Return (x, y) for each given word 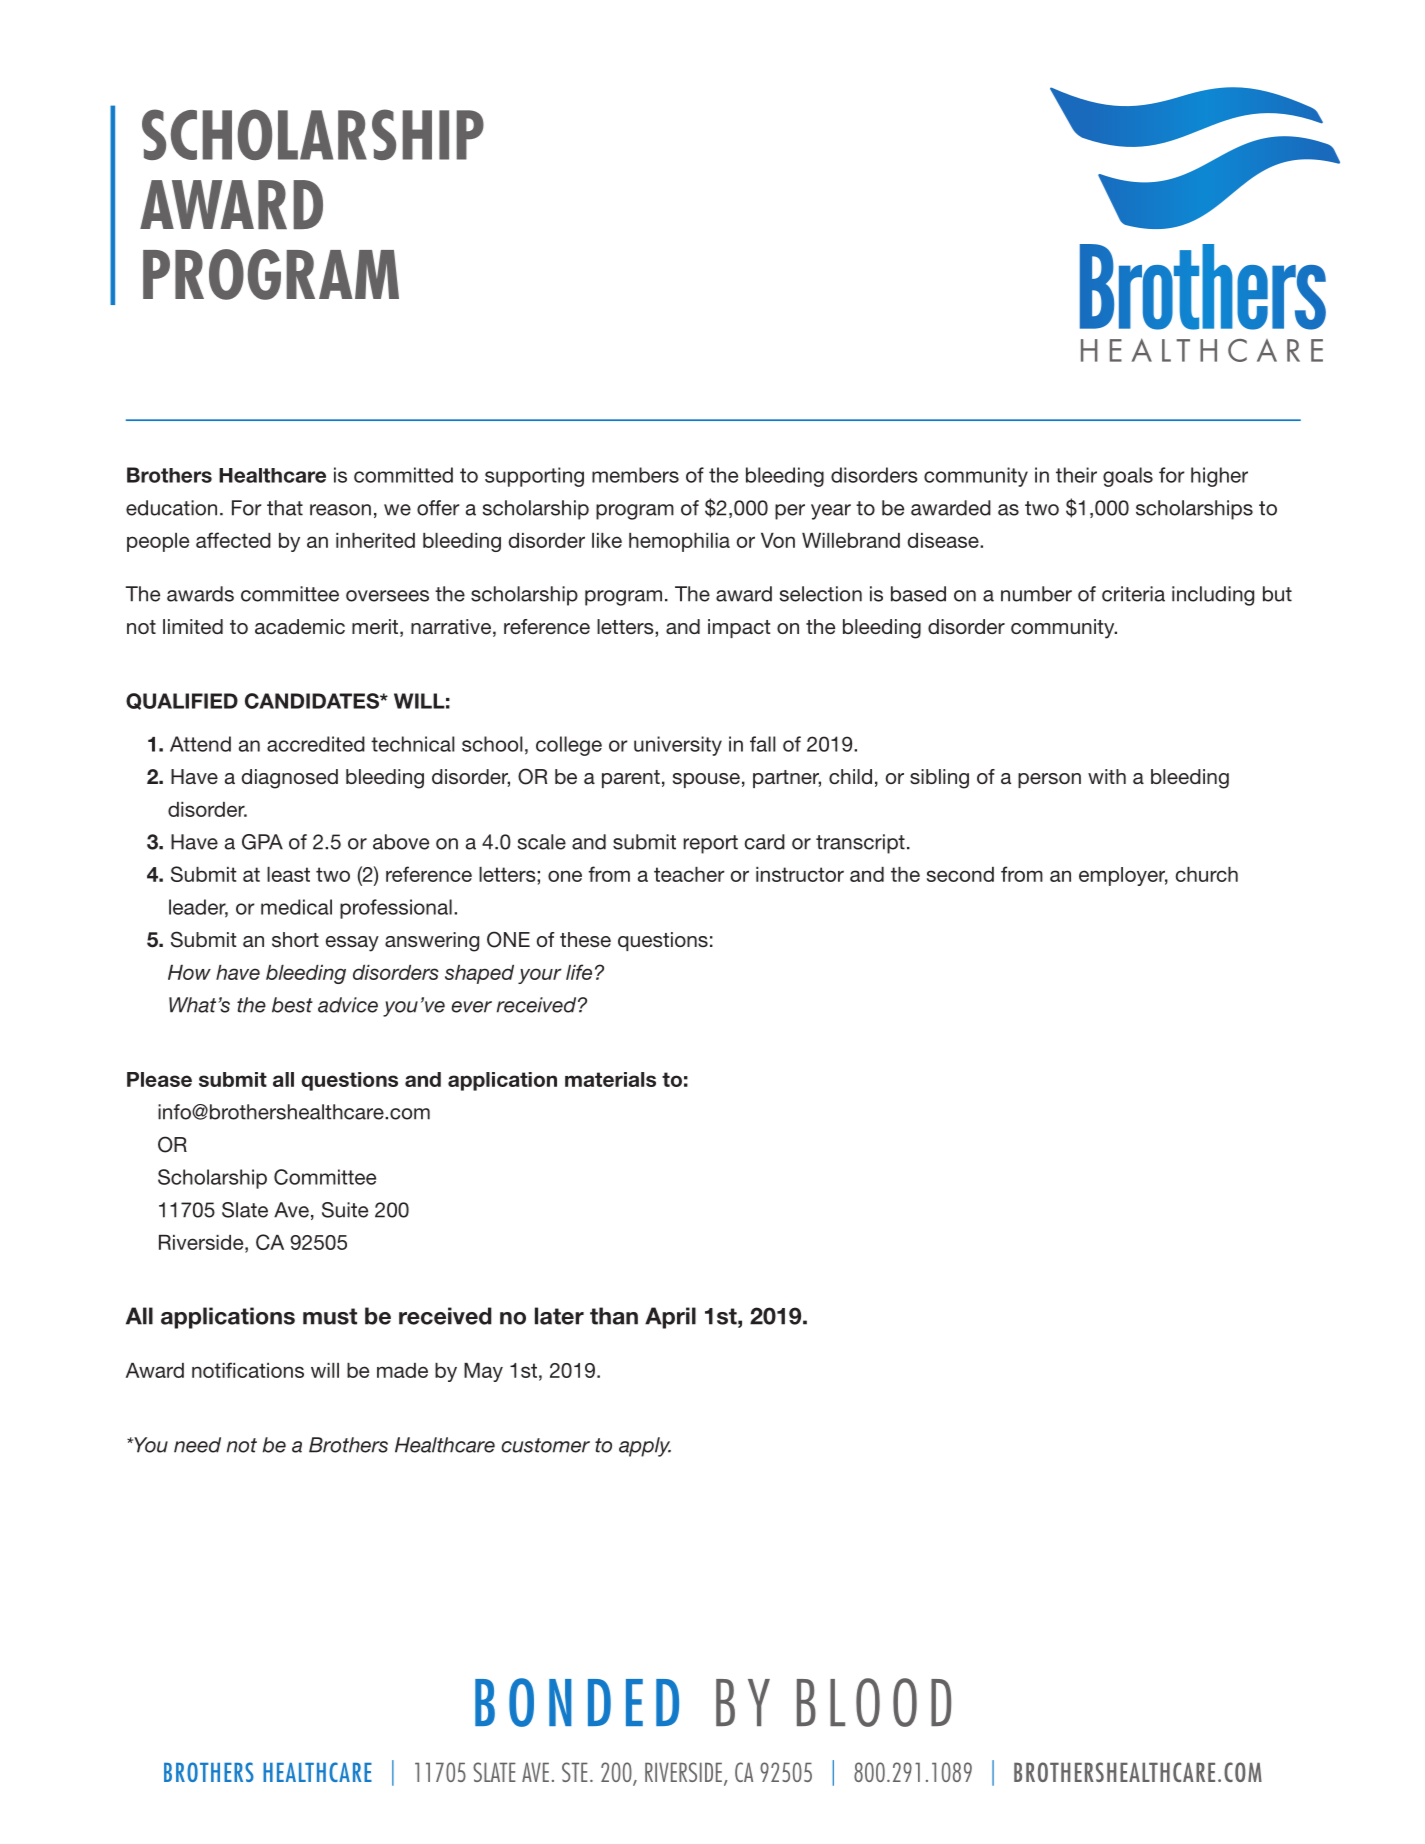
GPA (262, 842)
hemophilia (679, 542)
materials (610, 1079)
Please (159, 1079)
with (1107, 776)
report (711, 844)
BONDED (577, 1702)
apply (645, 1447)
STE (575, 1772)
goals (1128, 477)
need (197, 1445)
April (670, 1318)
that (285, 508)
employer (1123, 876)
